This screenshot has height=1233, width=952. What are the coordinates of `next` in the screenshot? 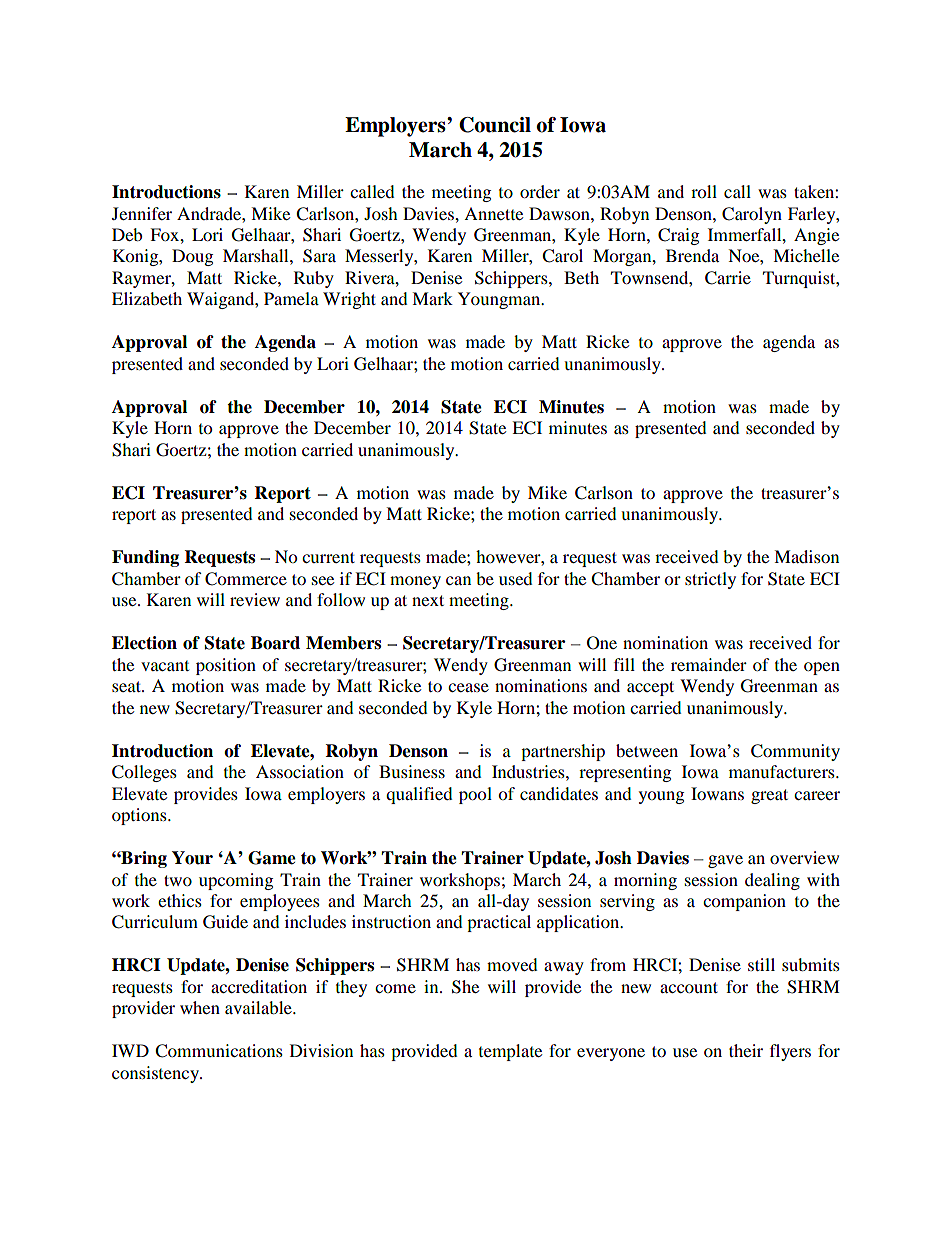 It's located at (428, 600).
